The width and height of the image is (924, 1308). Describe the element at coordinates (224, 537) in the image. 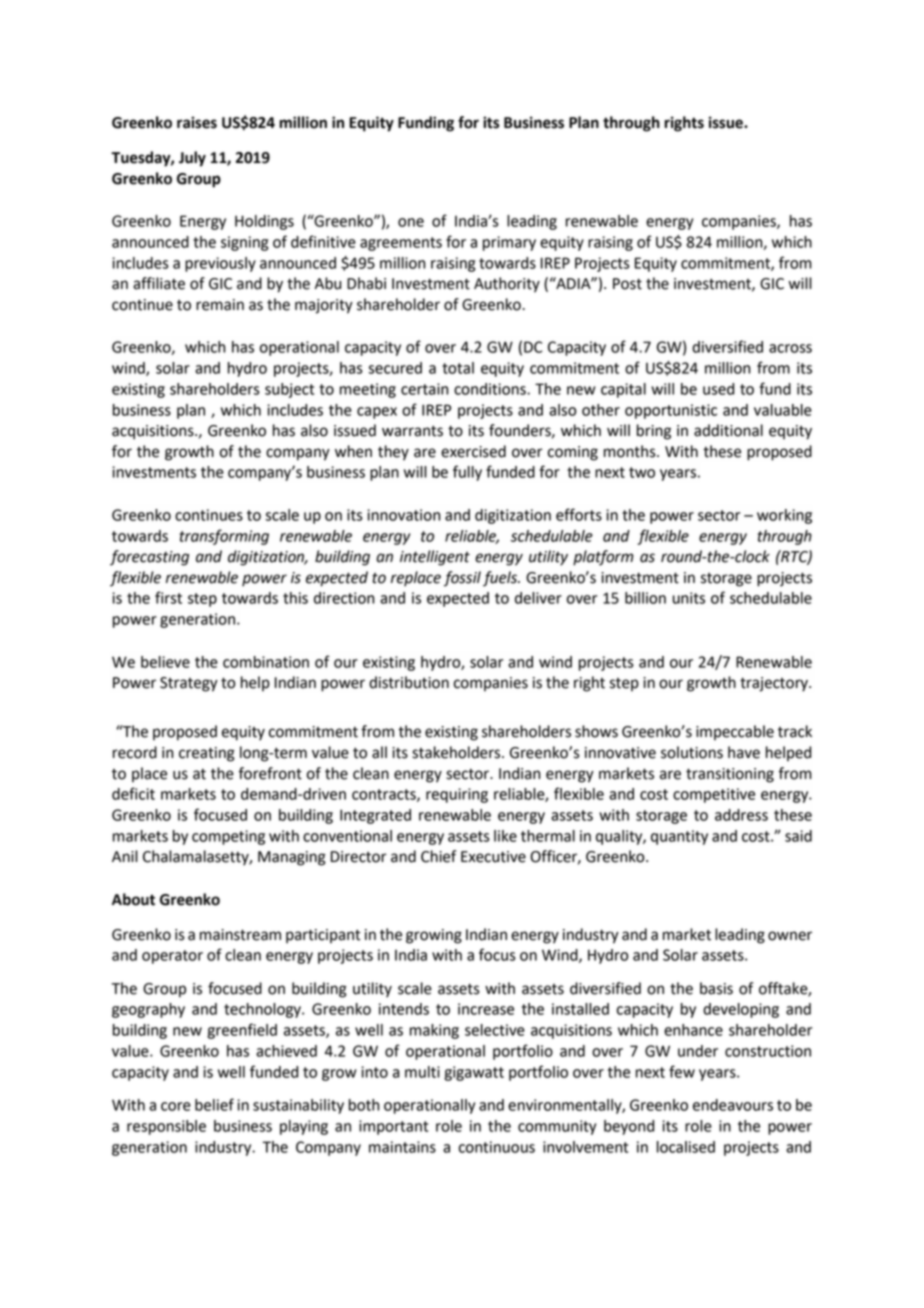

I see `transforming` at that location.
